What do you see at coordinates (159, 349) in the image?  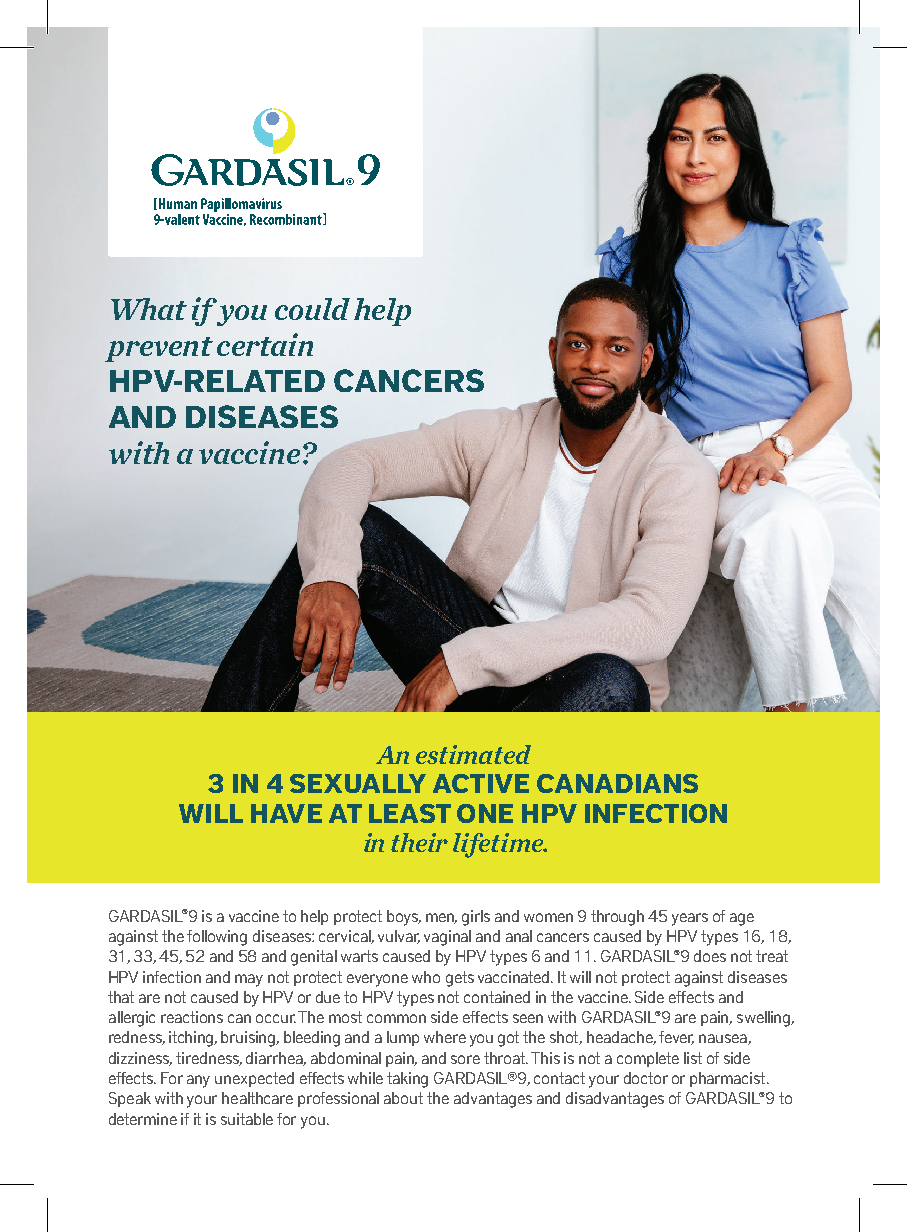 I see `prevent` at bounding box center [159, 349].
